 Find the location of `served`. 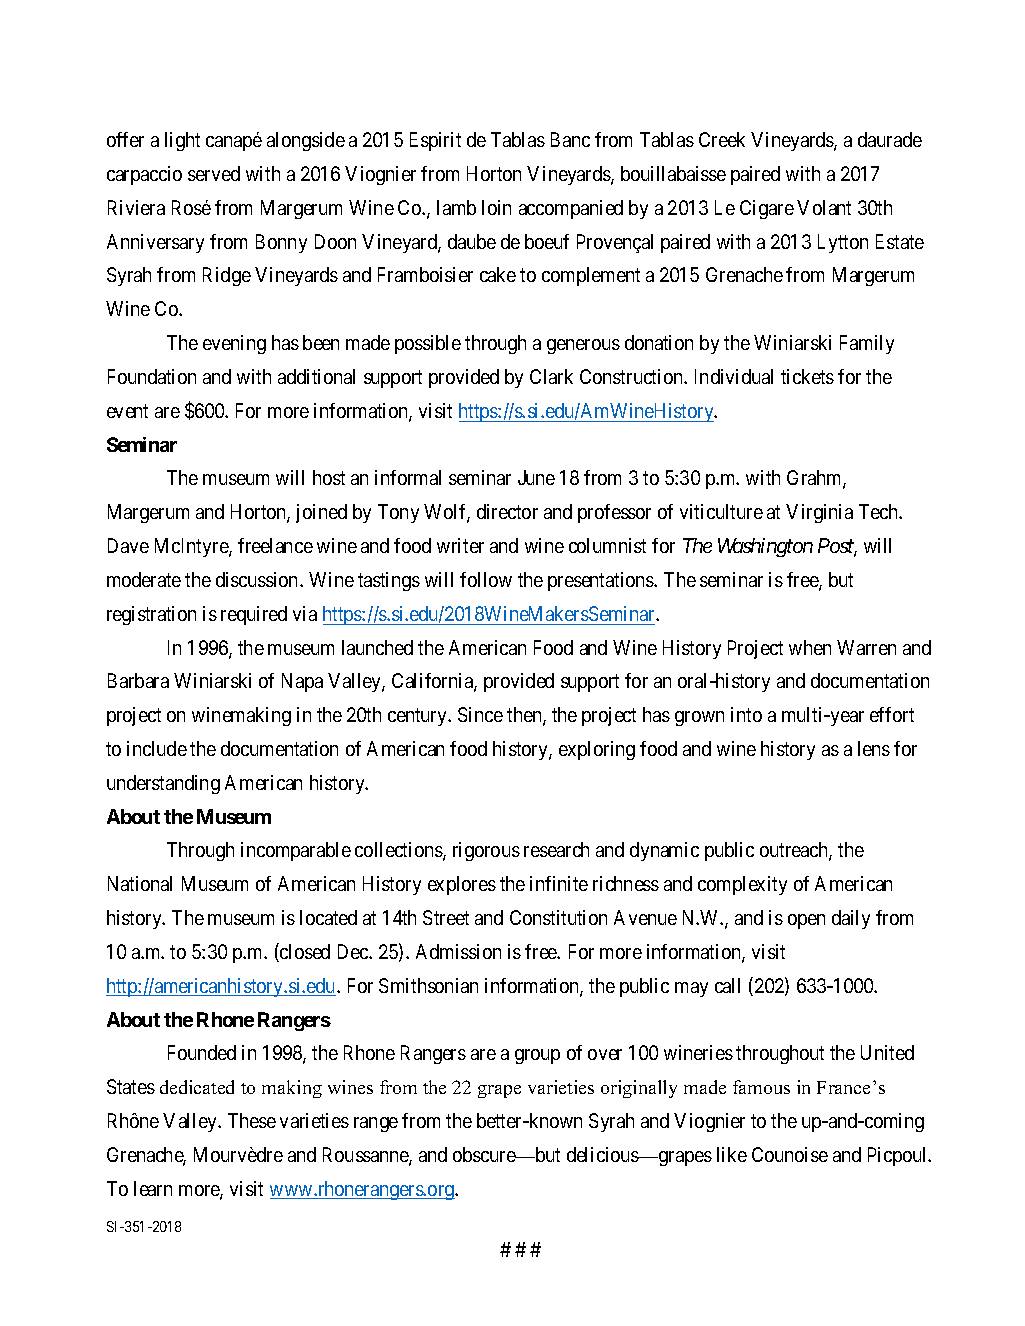

served is located at coordinates (214, 173).
